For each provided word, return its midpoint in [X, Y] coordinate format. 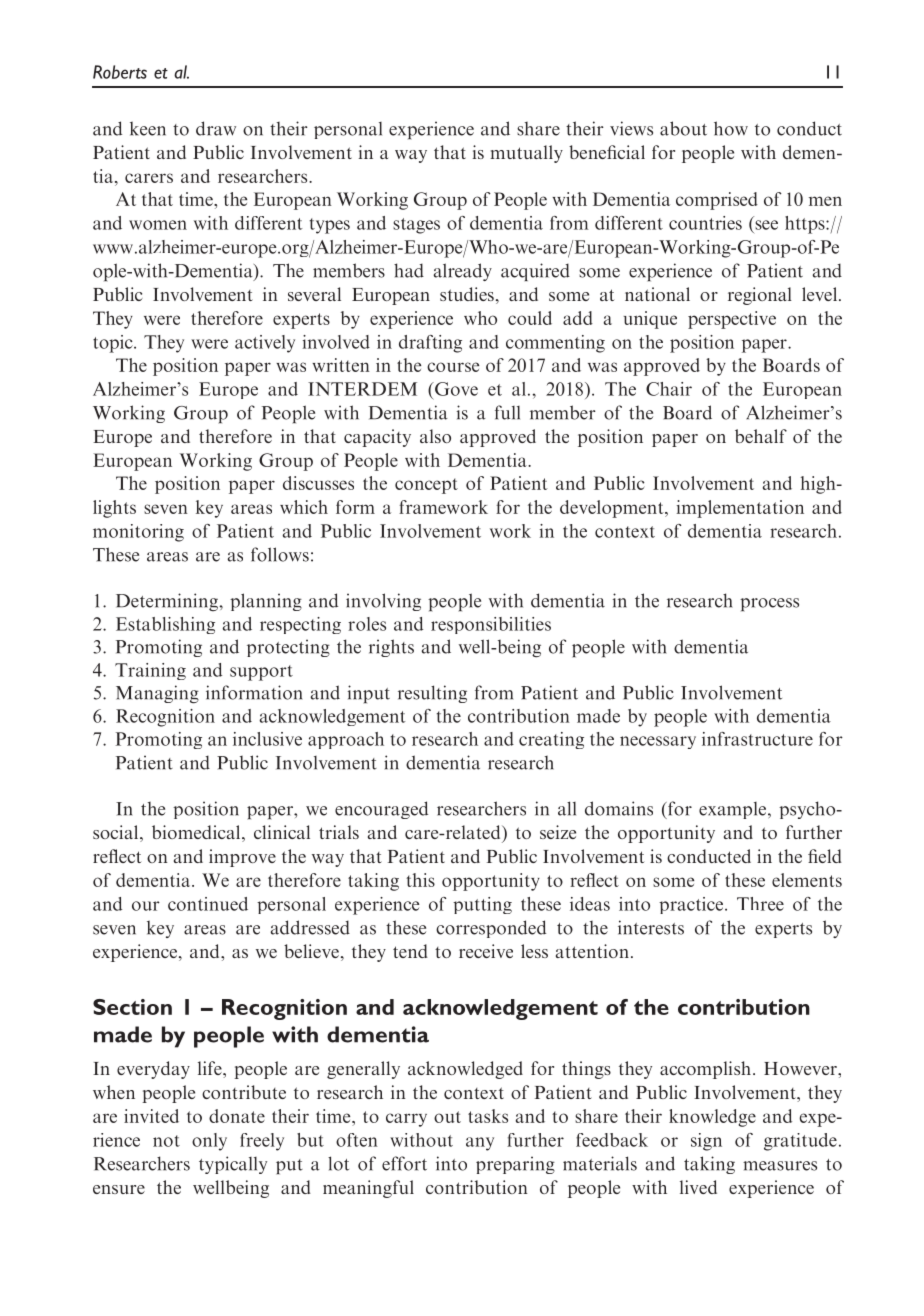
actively [265, 344]
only [209, 1142]
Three [760, 904]
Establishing [165, 625]
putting [482, 905]
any [480, 1144]
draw [216, 128]
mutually [526, 154]
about [683, 128]
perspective [732, 320]
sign [706, 1142]
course [453, 367]
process [769, 604]
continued [208, 904]
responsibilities [491, 625]
